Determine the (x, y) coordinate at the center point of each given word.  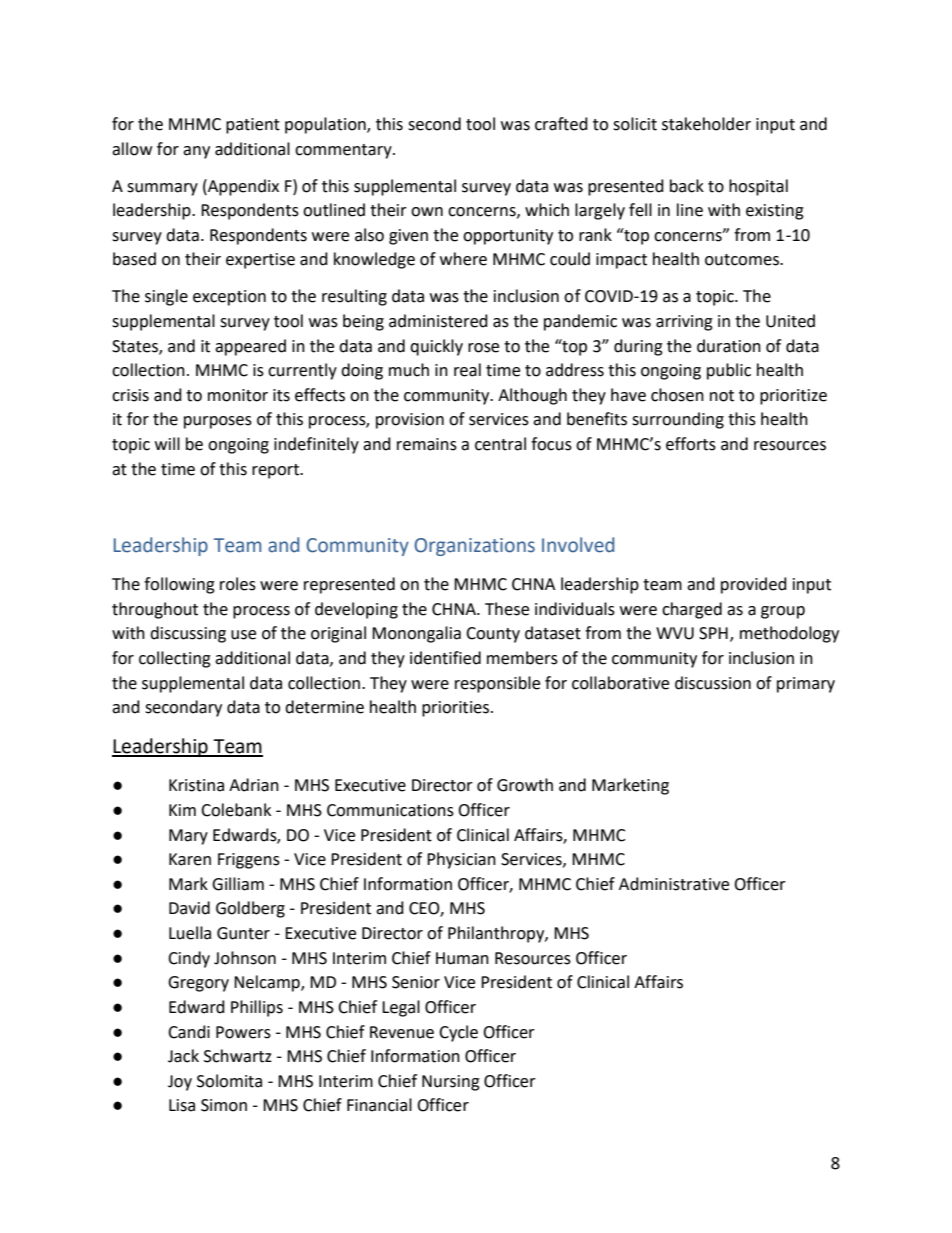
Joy (180, 1083)
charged (692, 610)
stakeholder (706, 124)
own (427, 212)
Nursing (451, 1083)
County (493, 635)
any (196, 152)
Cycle (458, 1033)
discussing (188, 634)
